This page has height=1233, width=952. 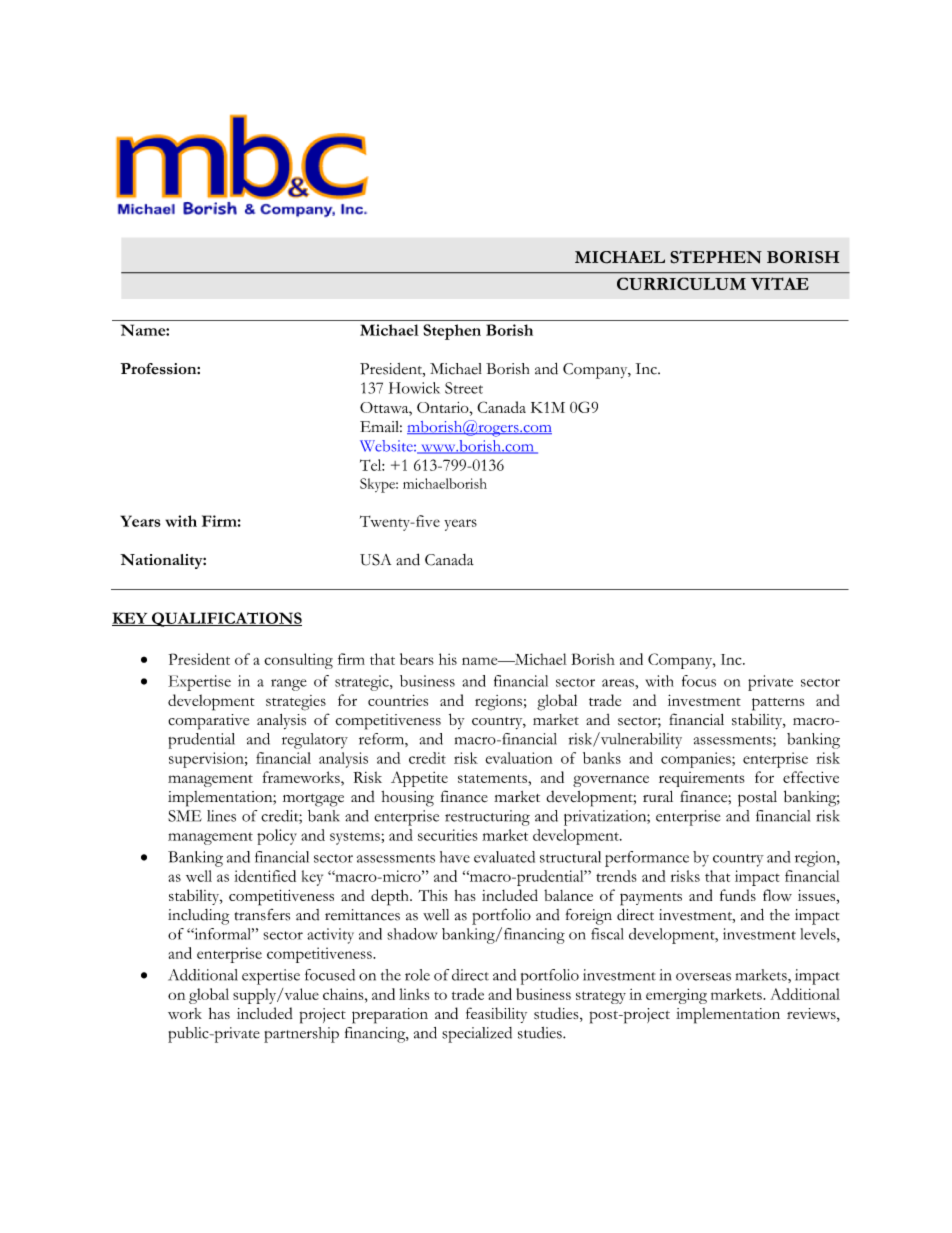 What do you see at coordinates (496, 1015) in the page?
I see `feasibility` at bounding box center [496, 1015].
